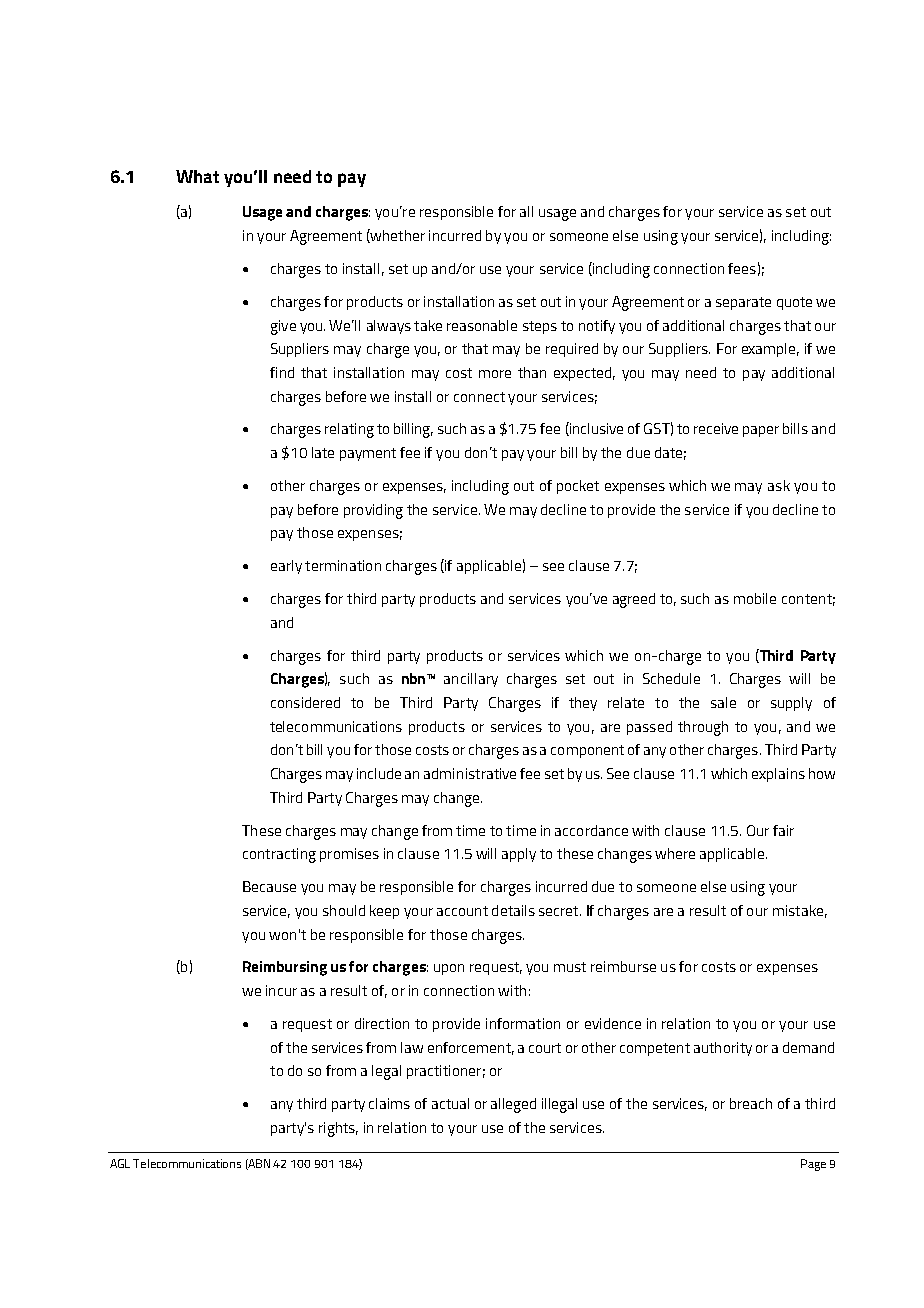 This screenshot has width=924, height=1308. What do you see at coordinates (197, 176) in the screenshot?
I see `What` at bounding box center [197, 176].
